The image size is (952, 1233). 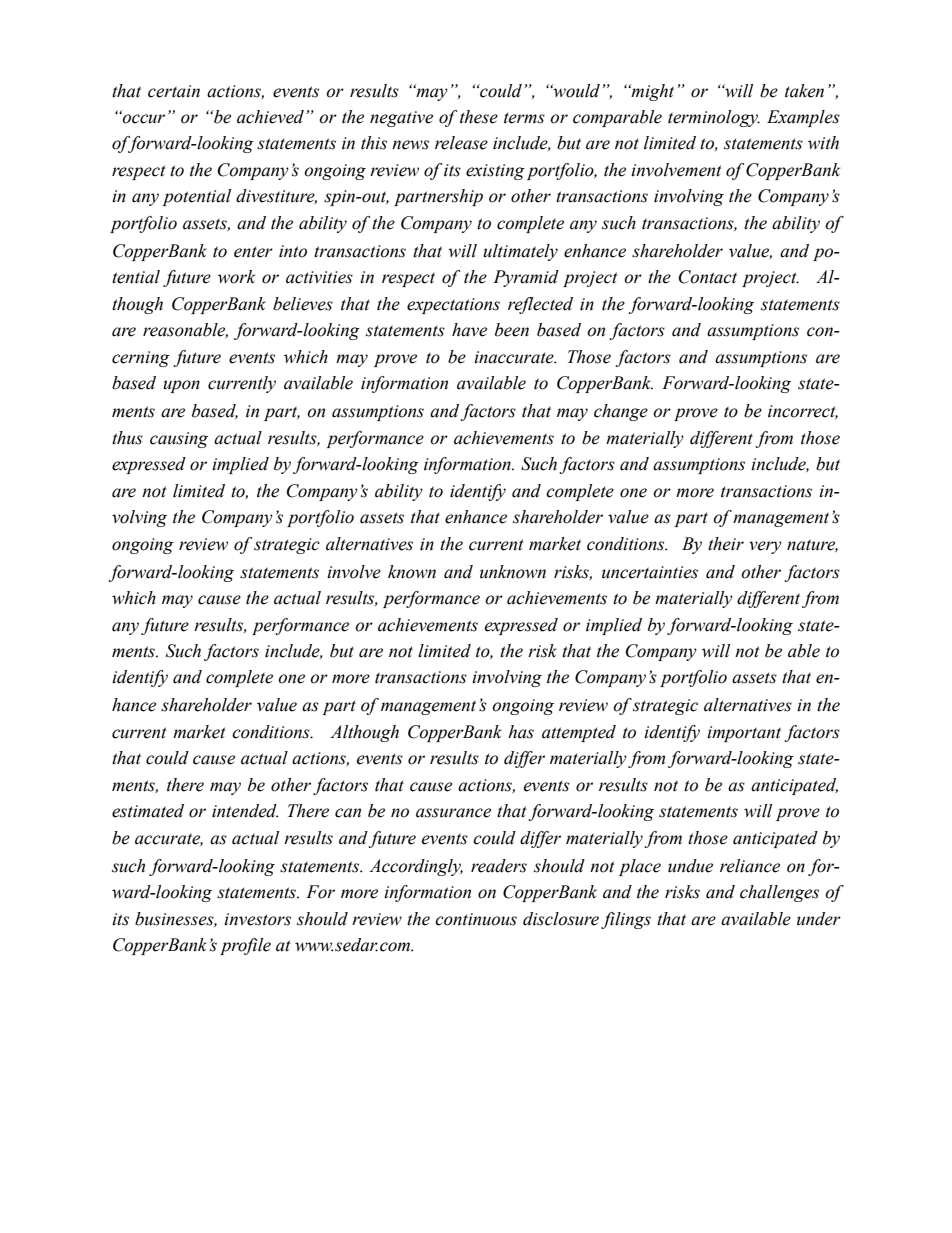 I want to click on terminology, so click(x=714, y=118).
